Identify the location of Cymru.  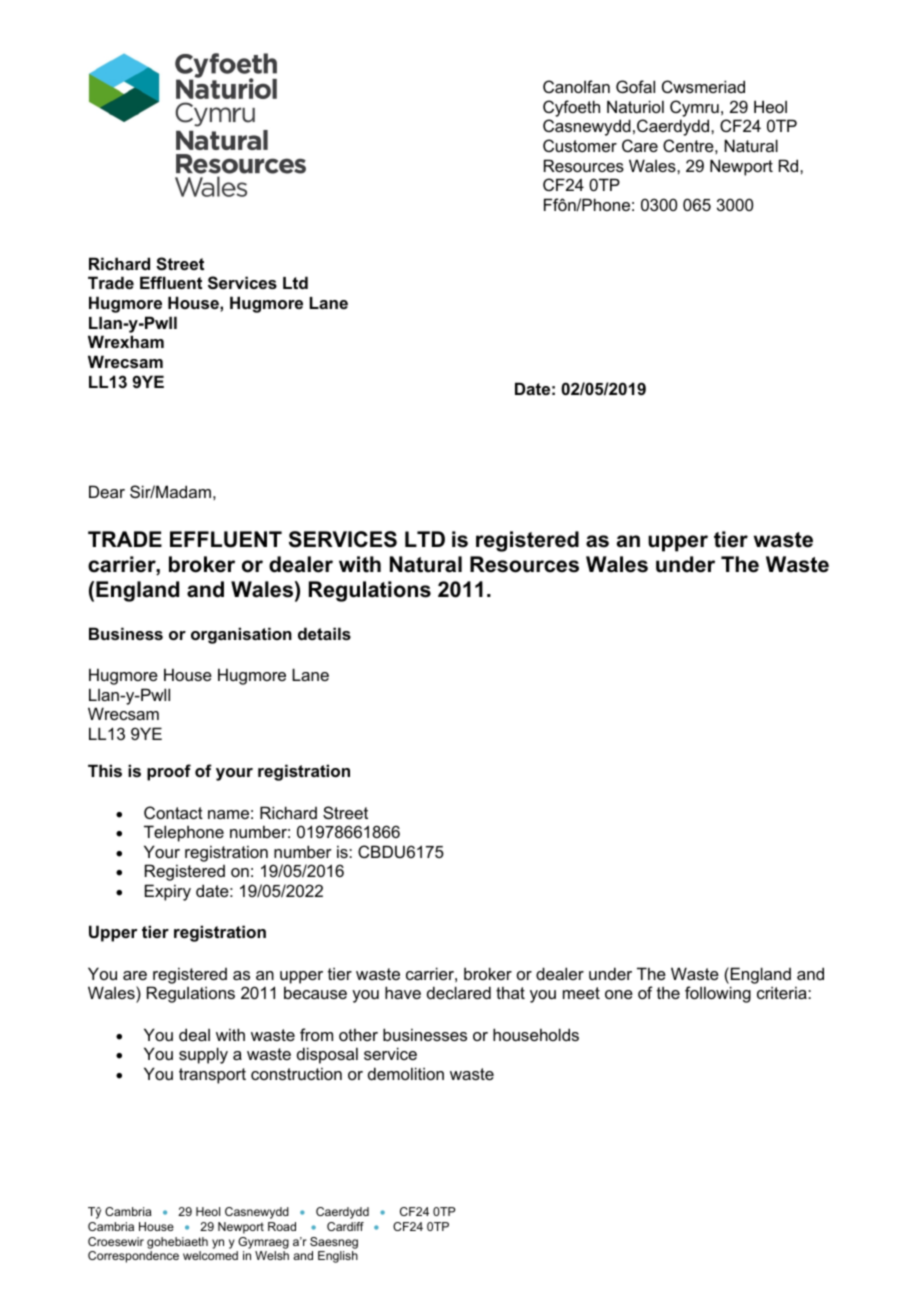
(694, 108).
